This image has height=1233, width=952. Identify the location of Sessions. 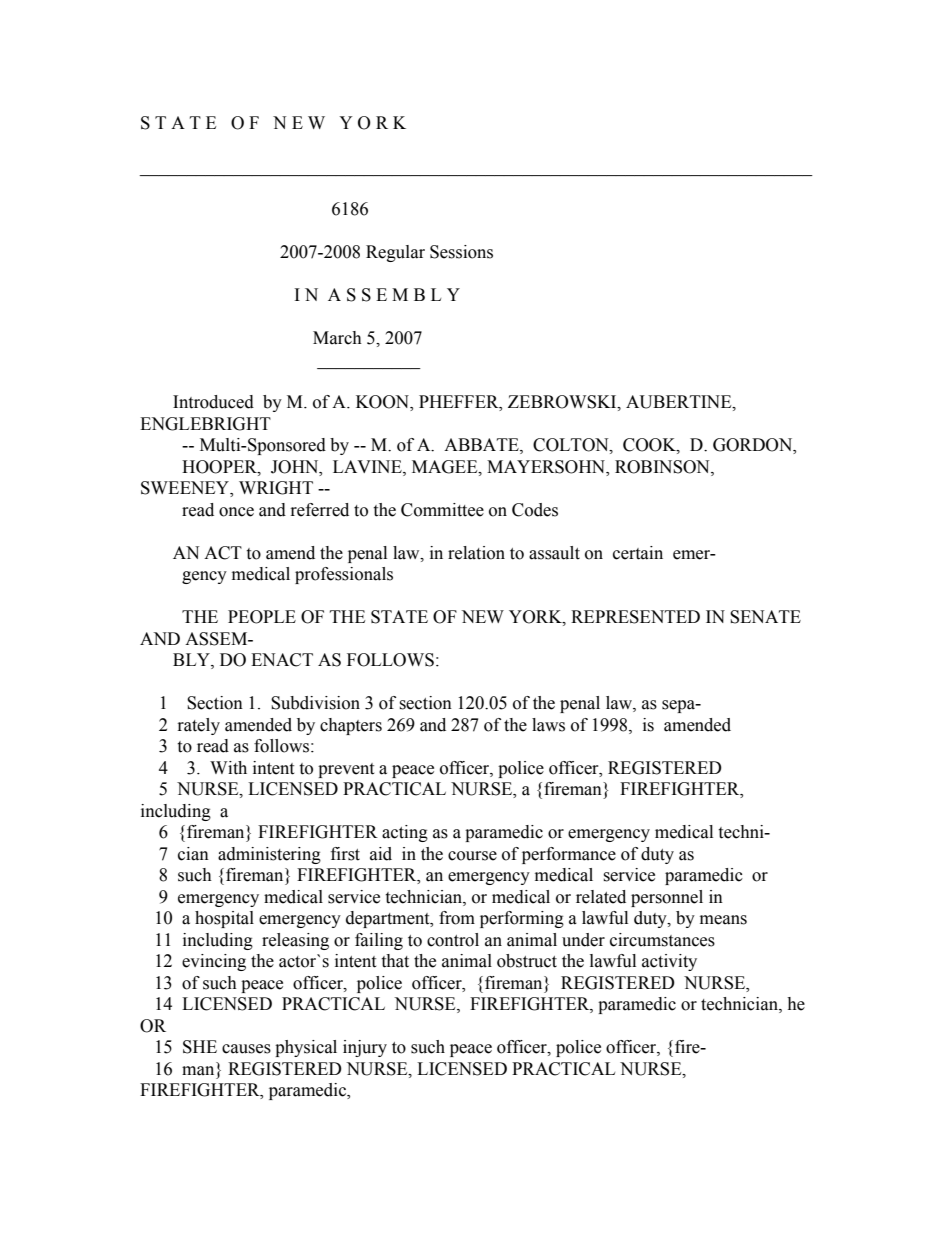
(461, 252).
